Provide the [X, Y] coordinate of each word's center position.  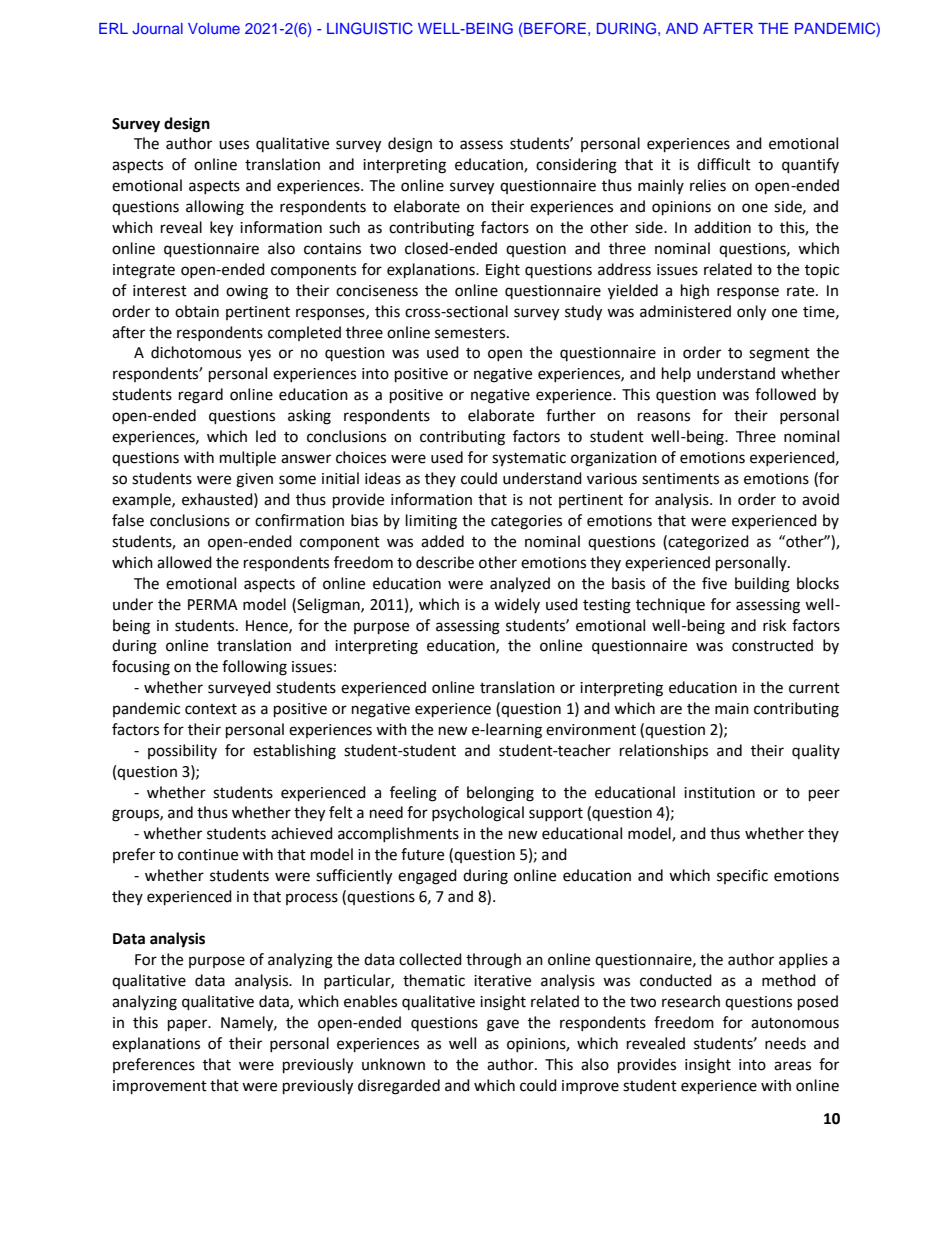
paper [189, 1025]
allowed [184, 562]
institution [719, 793]
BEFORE [554, 29]
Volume [214, 28]
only [751, 313]
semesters [471, 333]
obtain [197, 311]
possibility [182, 751]
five [714, 583]
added [442, 541]
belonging [500, 794]
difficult [724, 164]
